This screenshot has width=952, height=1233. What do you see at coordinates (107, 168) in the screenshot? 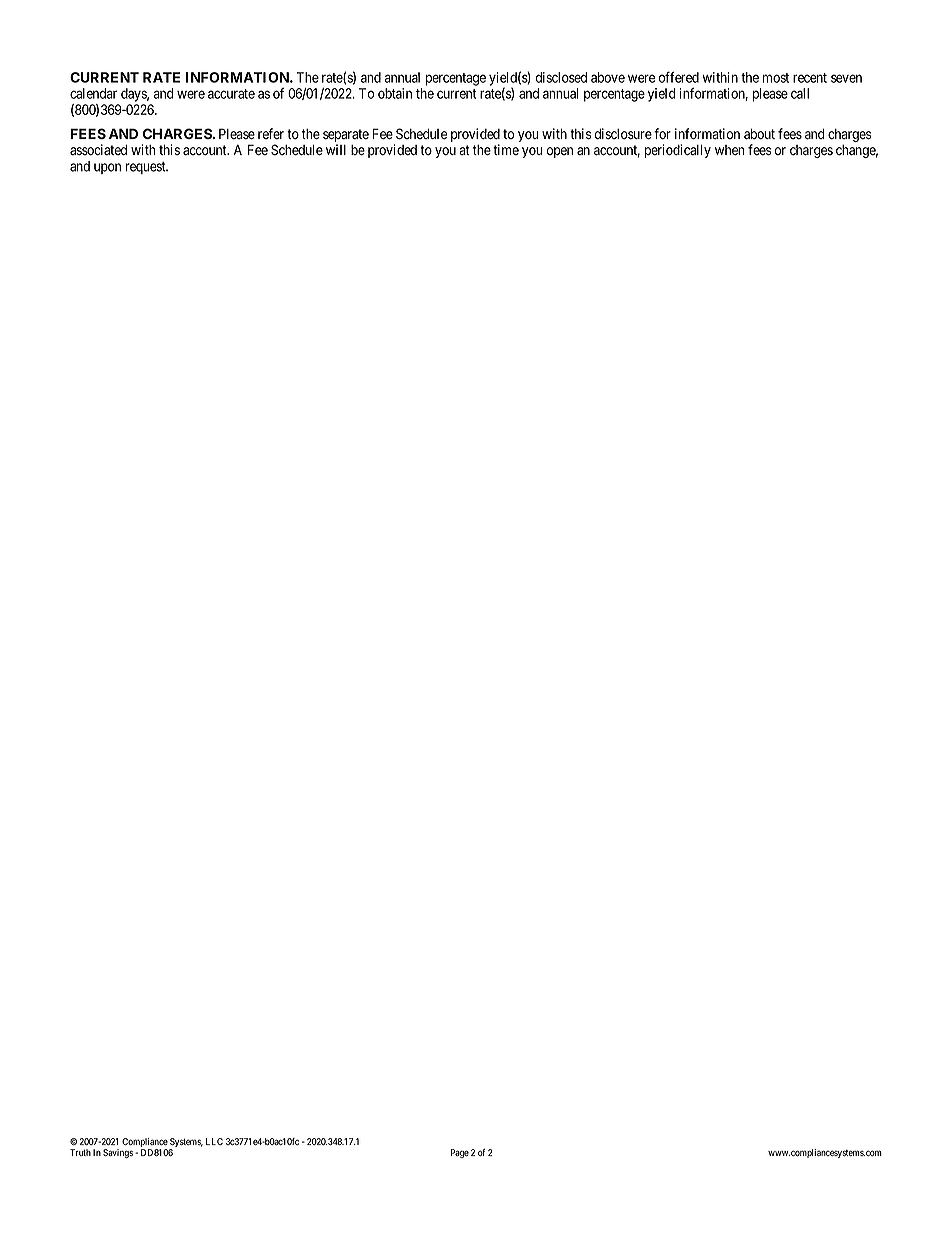
I see `upon` at bounding box center [107, 168].
